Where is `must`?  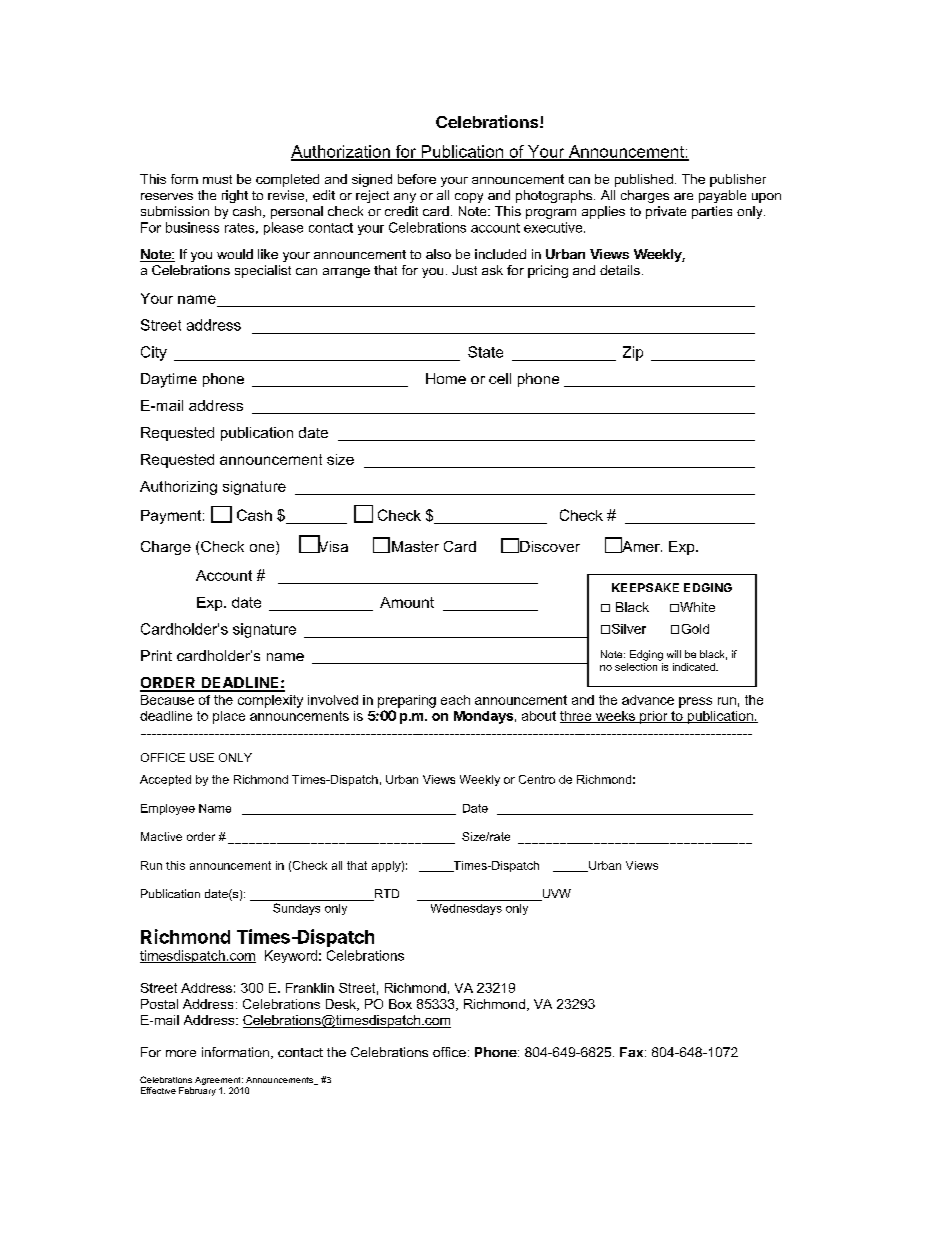
must is located at coordinates (217, 179).
